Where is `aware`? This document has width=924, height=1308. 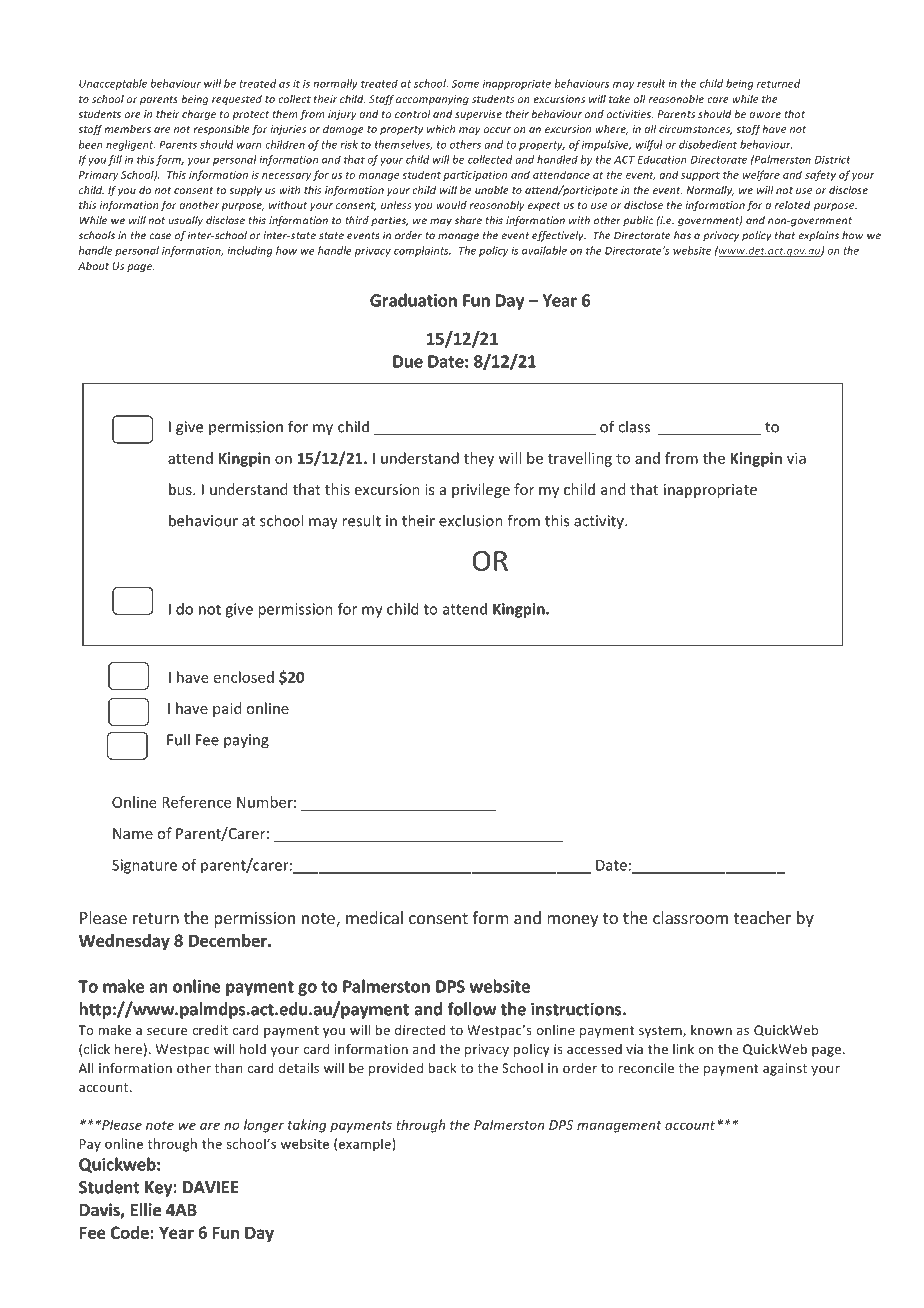
aware is located at coordinates (765, 115).
